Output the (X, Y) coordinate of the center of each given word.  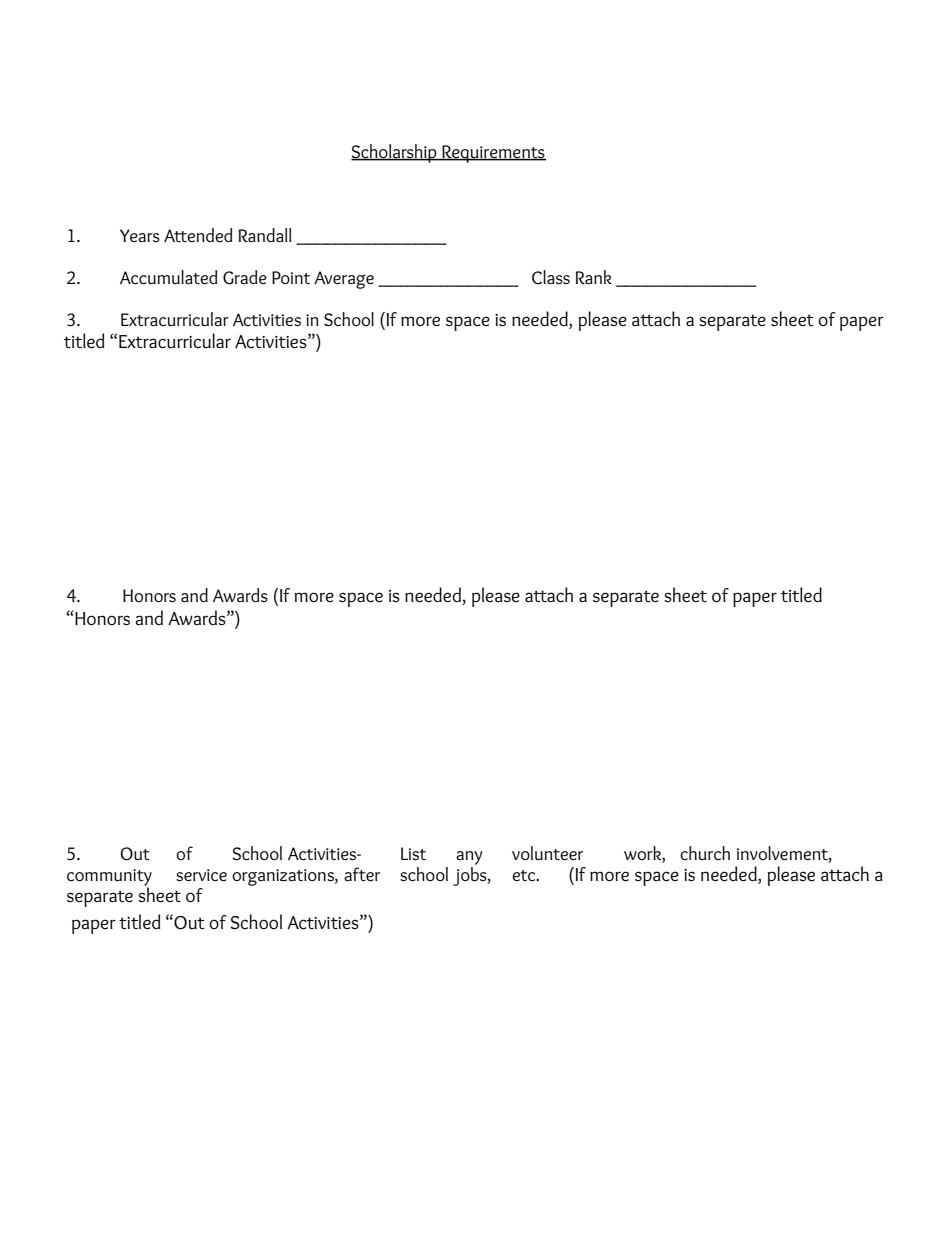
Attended (198, 235)
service (201, 875)
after (362, 874)
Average (344, 280)
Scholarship (395, 153)
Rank (594, 277)
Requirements (493, 154)
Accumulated (169, 277)
